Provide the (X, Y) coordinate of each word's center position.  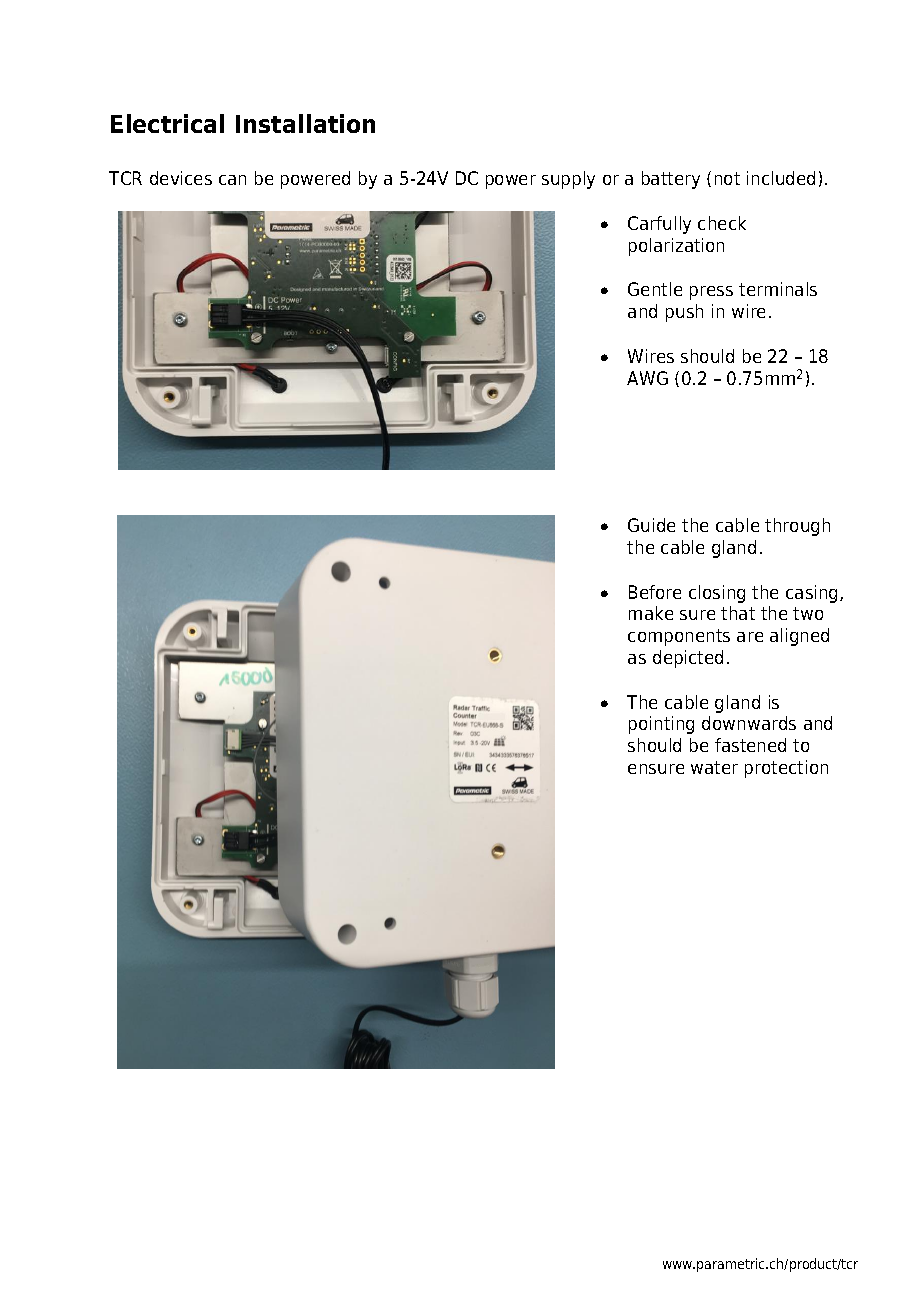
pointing (661, 725)
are (750, 637)
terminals (778, 289)
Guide (651, 525)
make (651, 613)
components (679, 637)
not (727, 178)
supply (568, 180)
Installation (305, 123)
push (684, 313)
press (711, 293)
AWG (647, 378)
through (797, 527)
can (232, 180)
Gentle (655, 289)
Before (655, 592)
